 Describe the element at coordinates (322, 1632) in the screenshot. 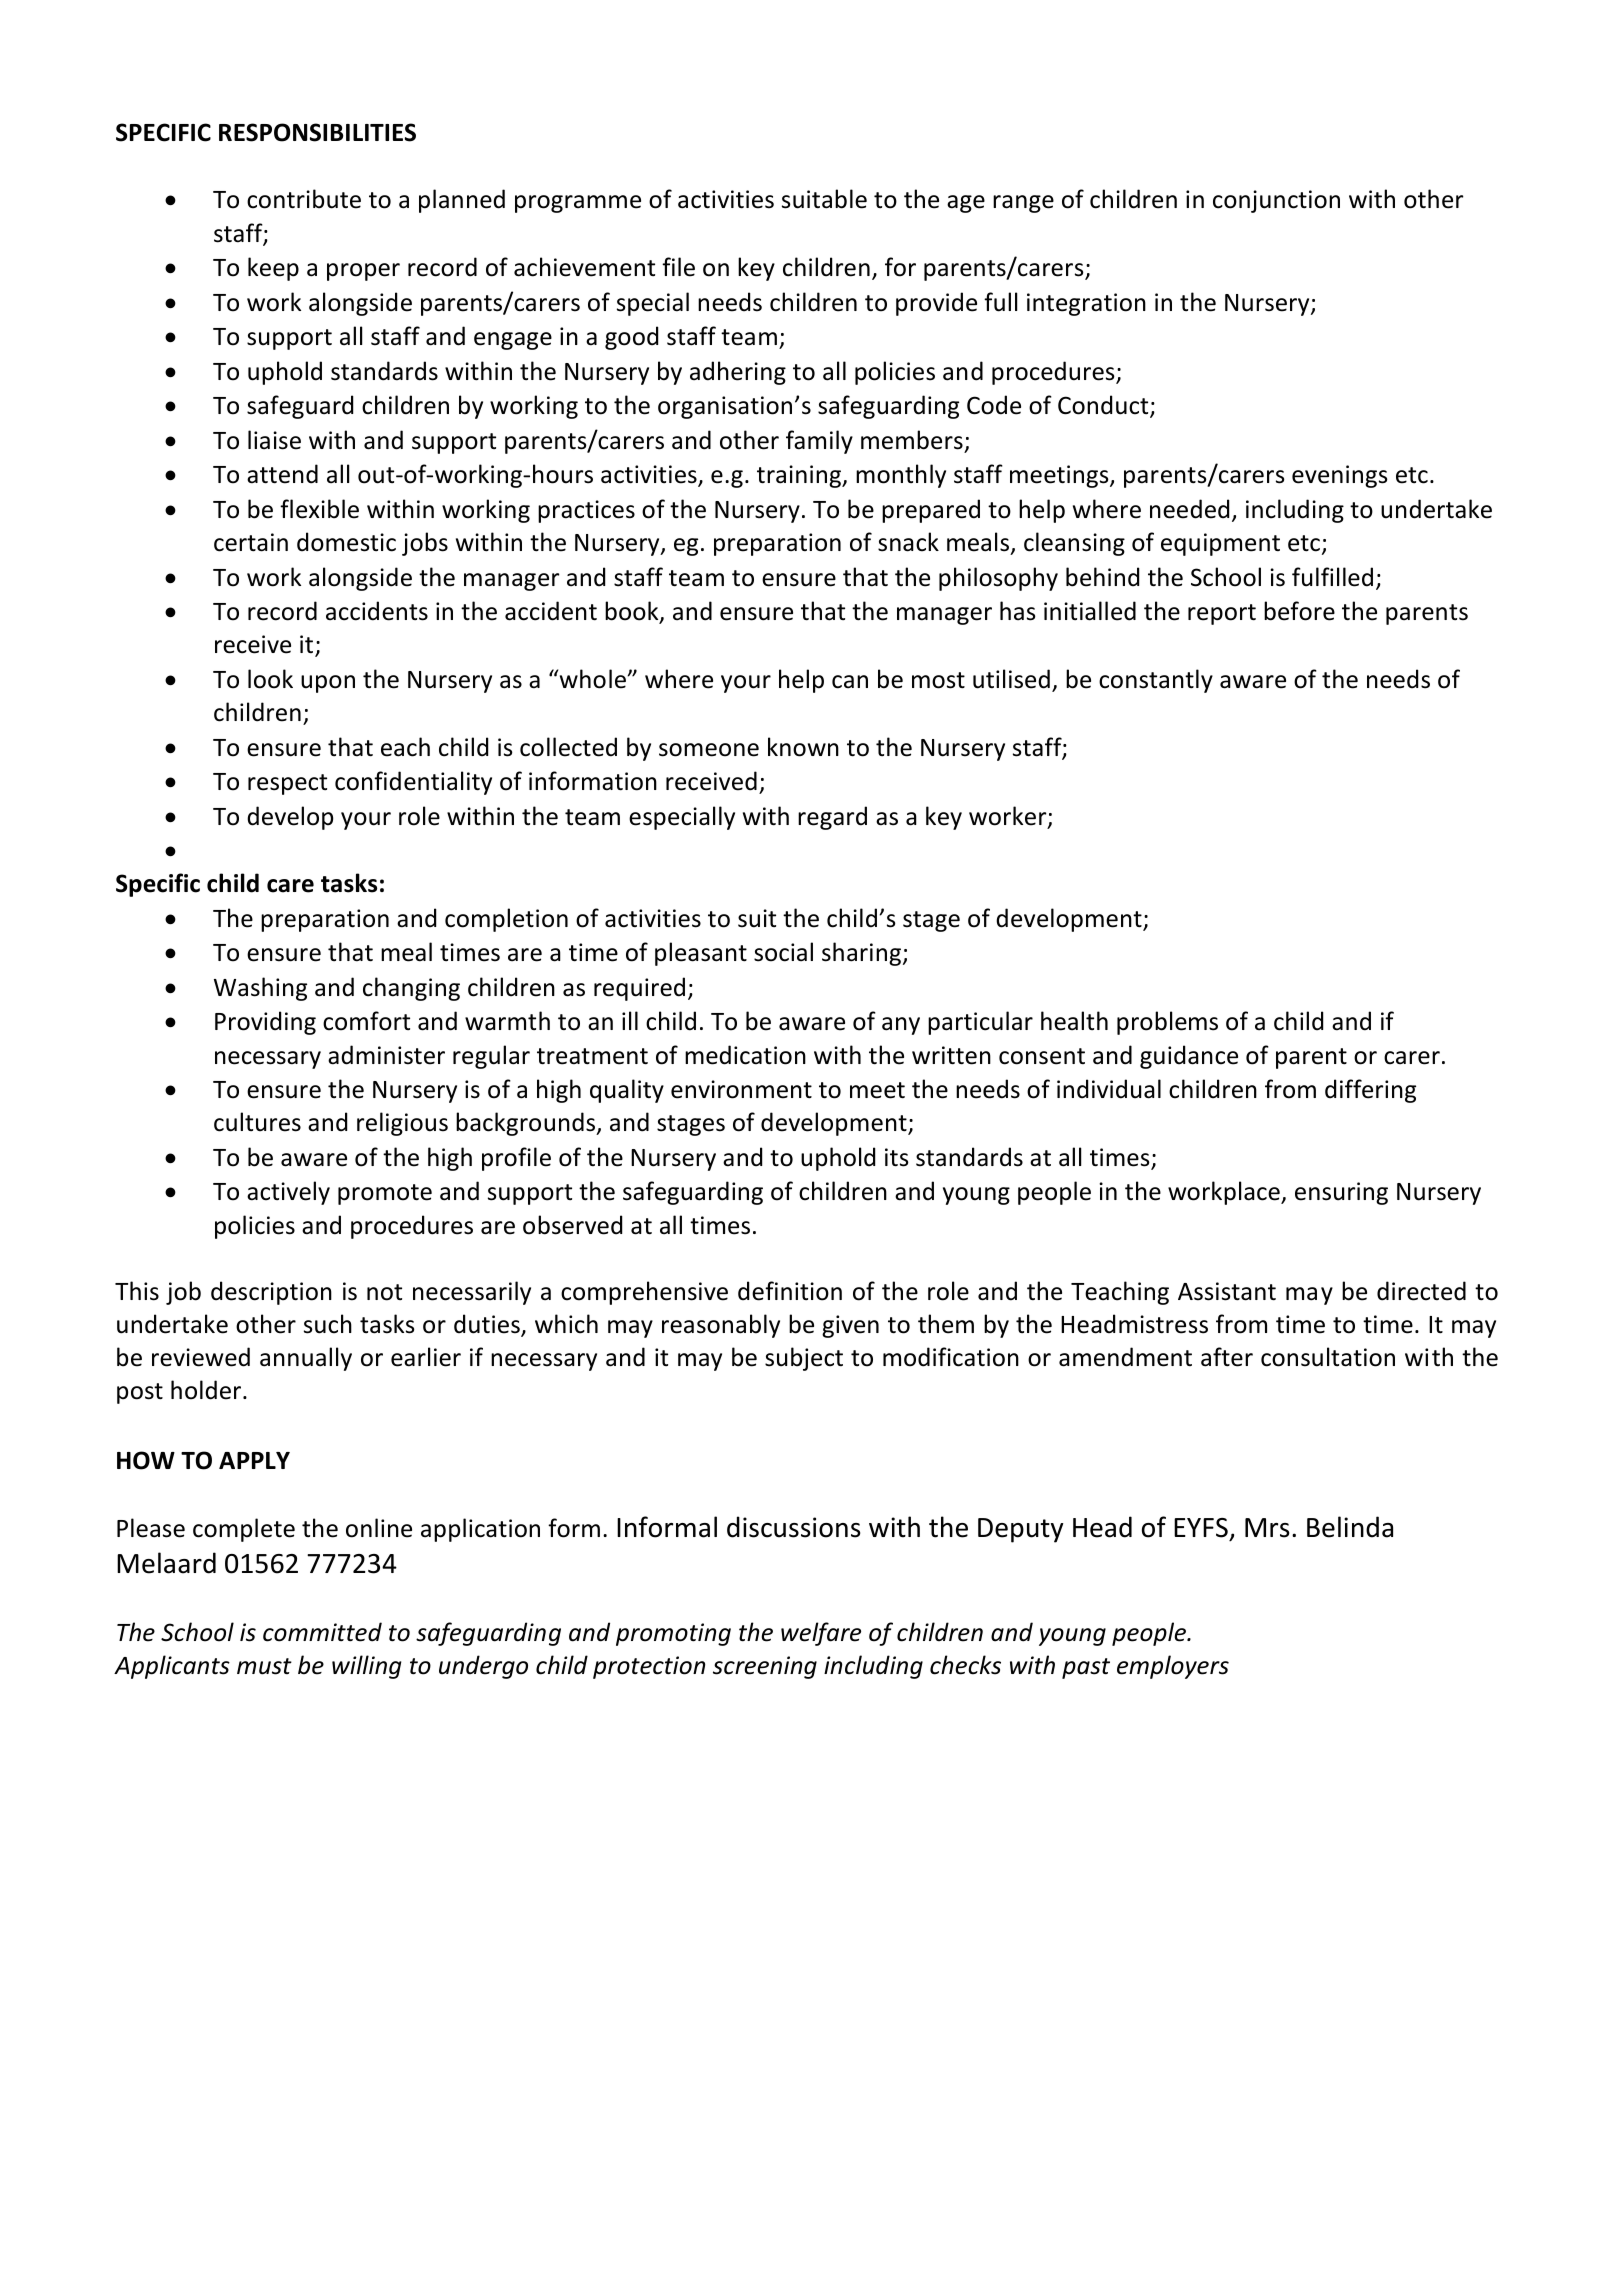

I see `committed` at that location.
